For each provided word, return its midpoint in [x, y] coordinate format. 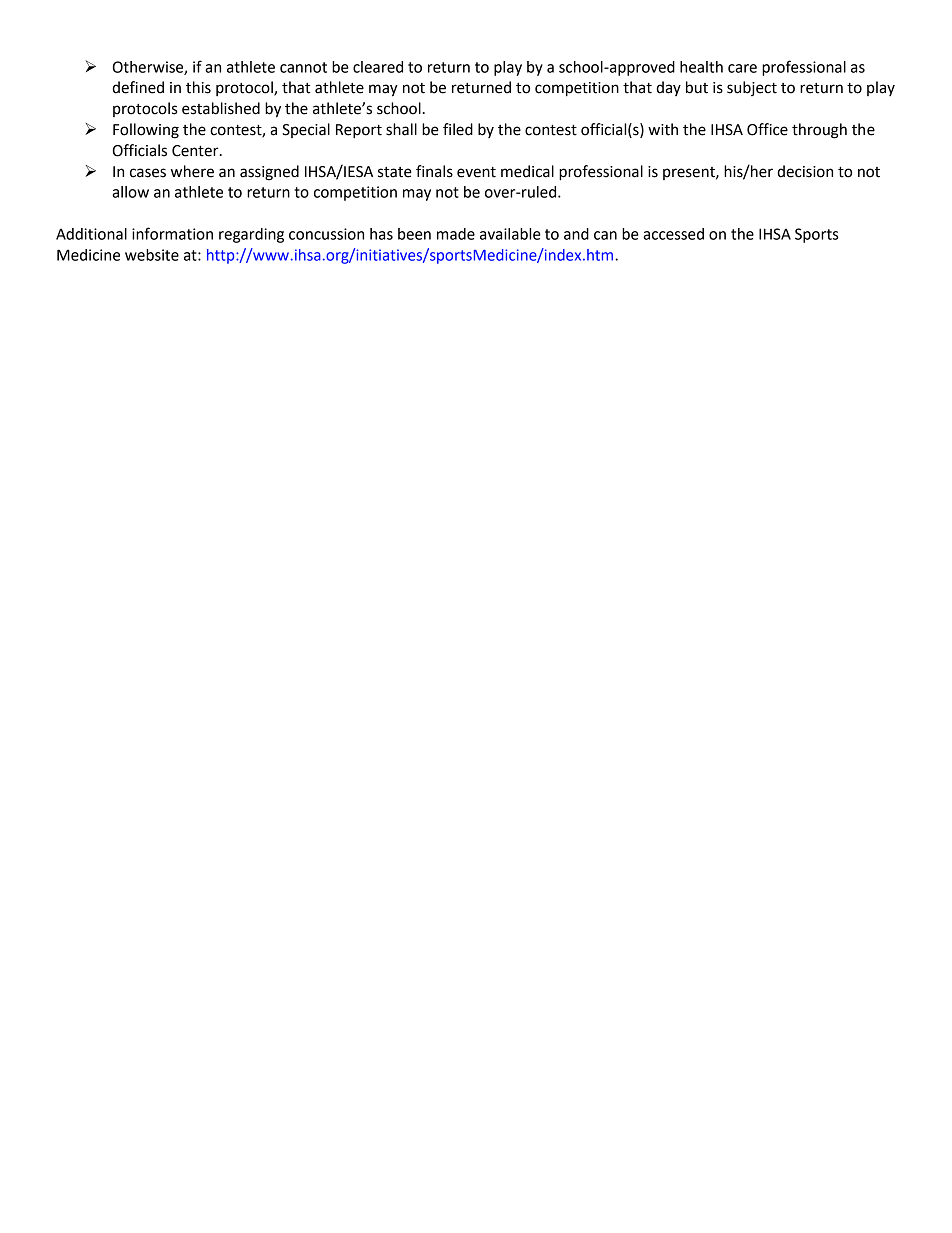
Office [767, 129]
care [742, 68]
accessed [673, 234]
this [198, 87]
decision [805, 171]
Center [196, 151]
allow [130, 192]
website [152, 255]
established [221, 108]
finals [434, 171]
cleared [378, 67]
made [456, 234]
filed [458, 129]
